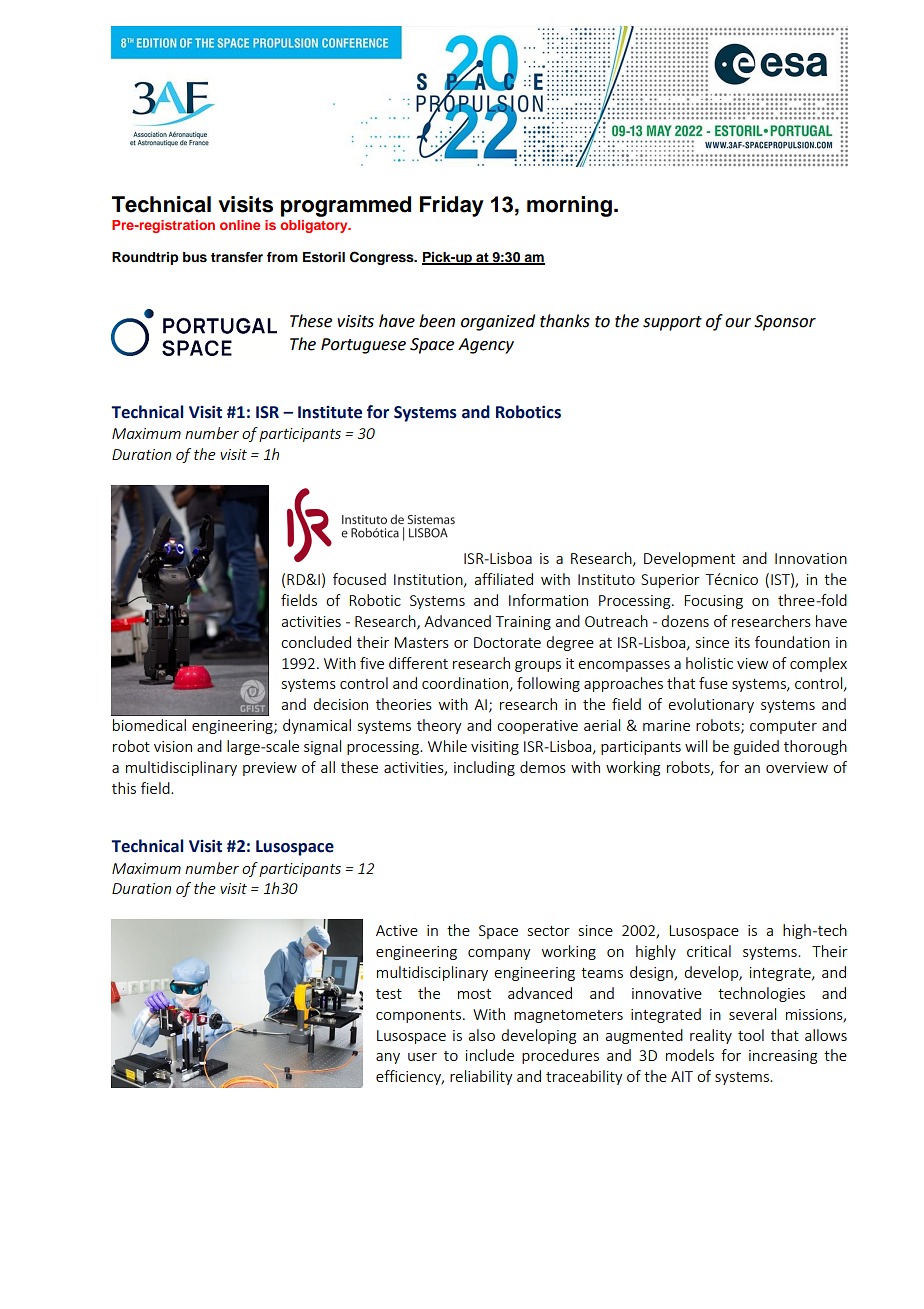 The width and height of the screenshot is (924, 1309). I want to click on online, so click(240, 225).
